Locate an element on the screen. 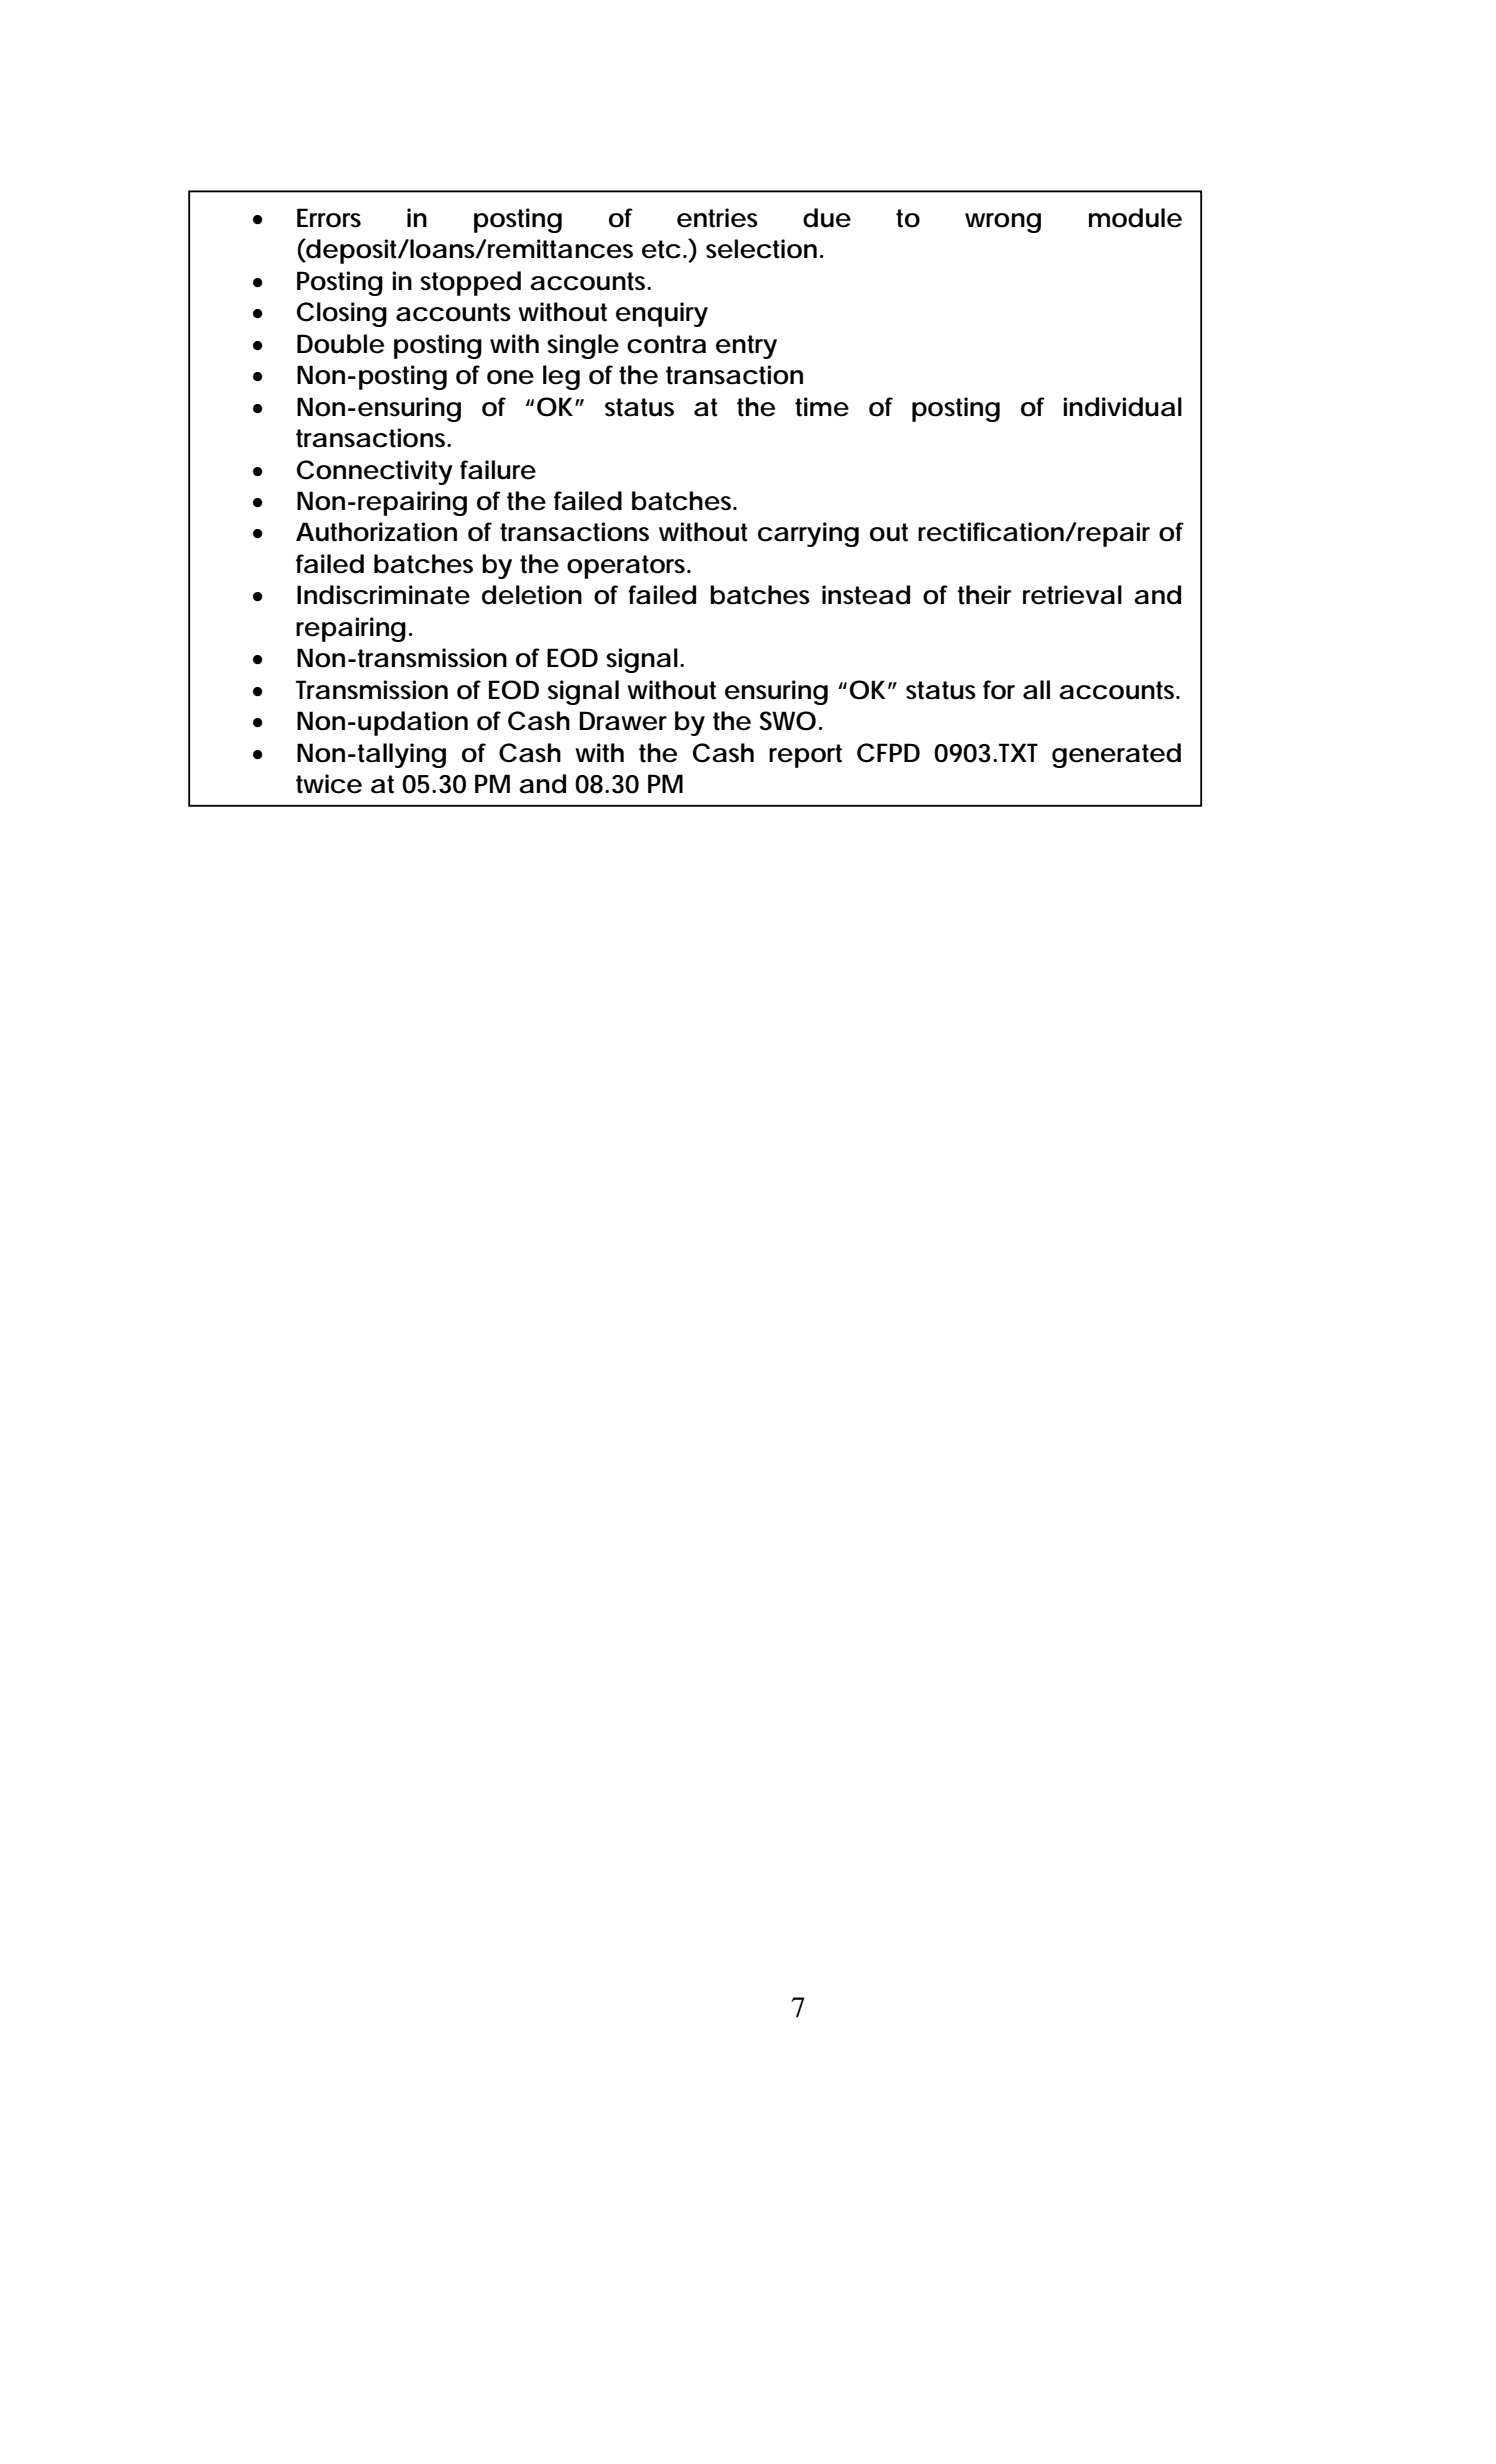 The width and height of the screenshot is (1496, 2464). Connectivity is located at coordinates (375, 472).
